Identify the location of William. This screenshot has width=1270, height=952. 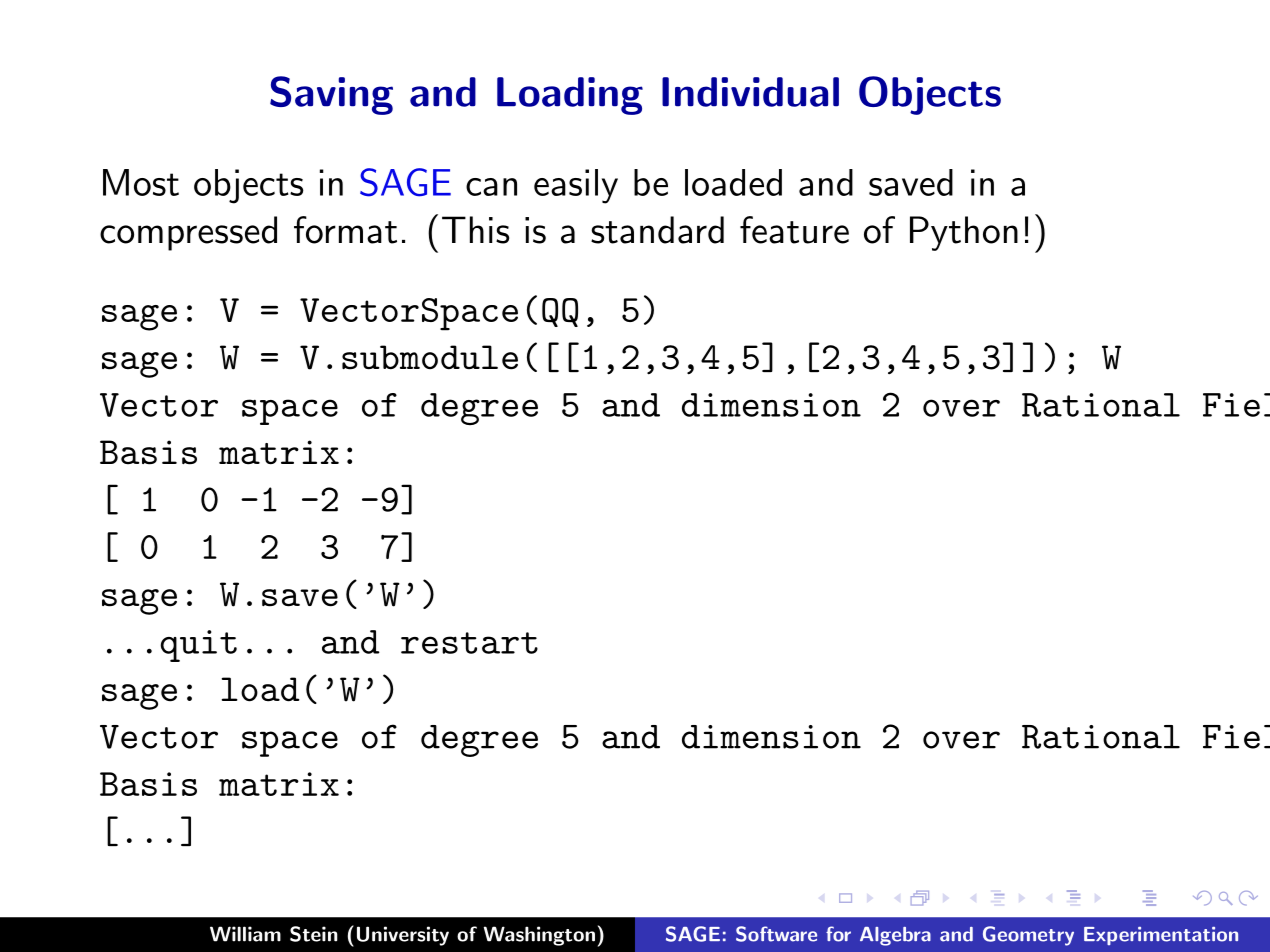
(245, 934).
